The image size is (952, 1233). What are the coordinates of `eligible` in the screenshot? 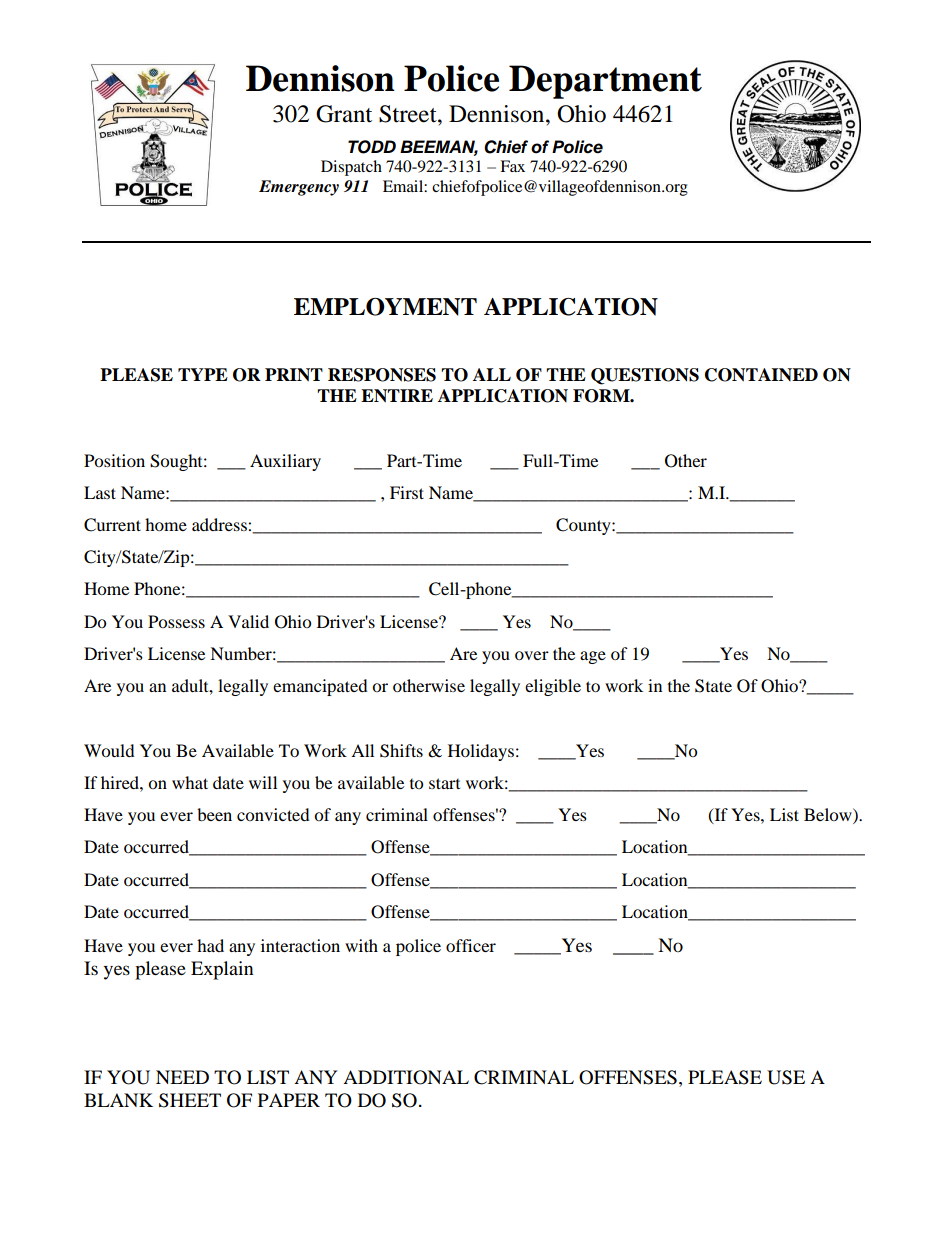 It's located at (553, 687).
